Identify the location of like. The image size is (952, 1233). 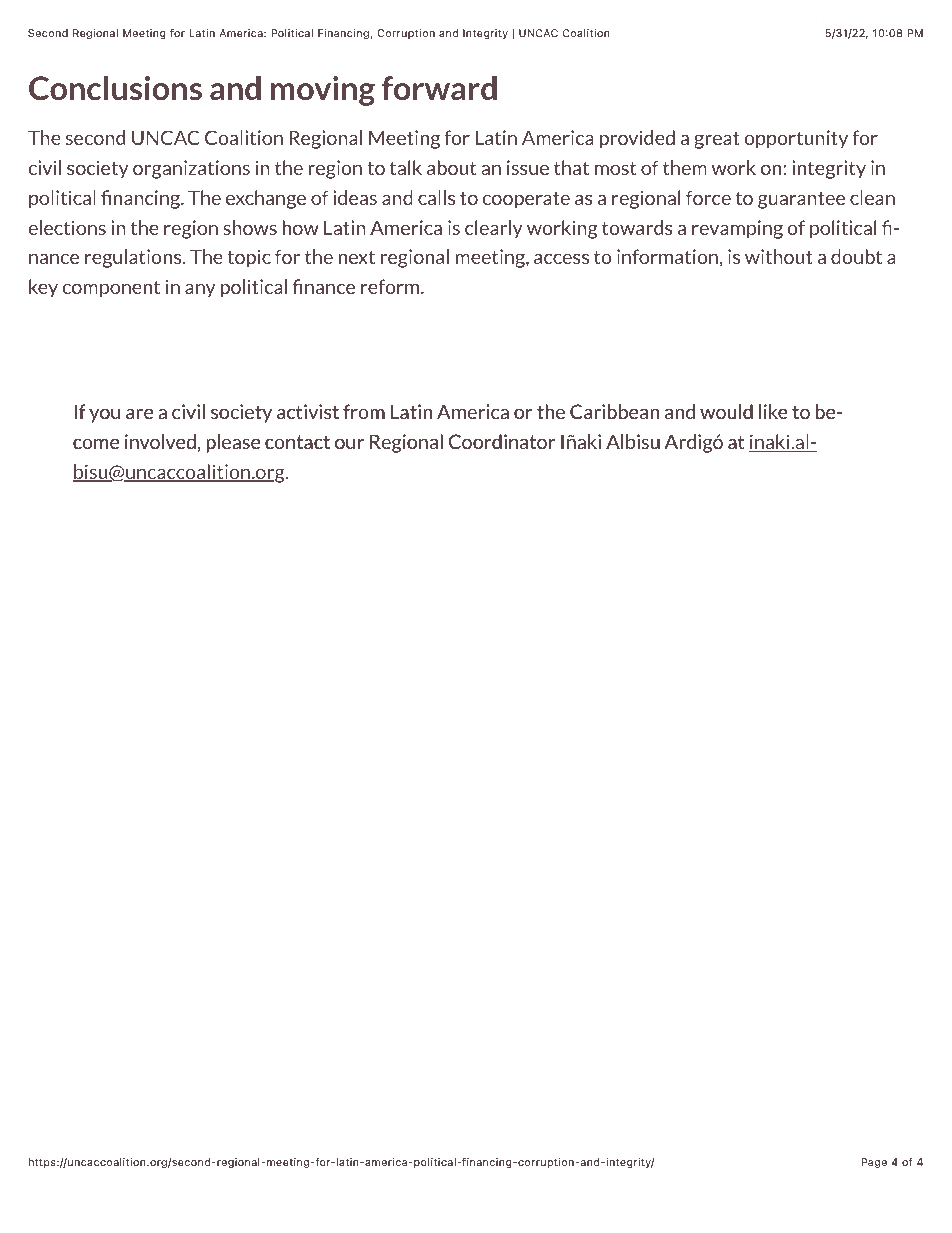
(773, 411).
